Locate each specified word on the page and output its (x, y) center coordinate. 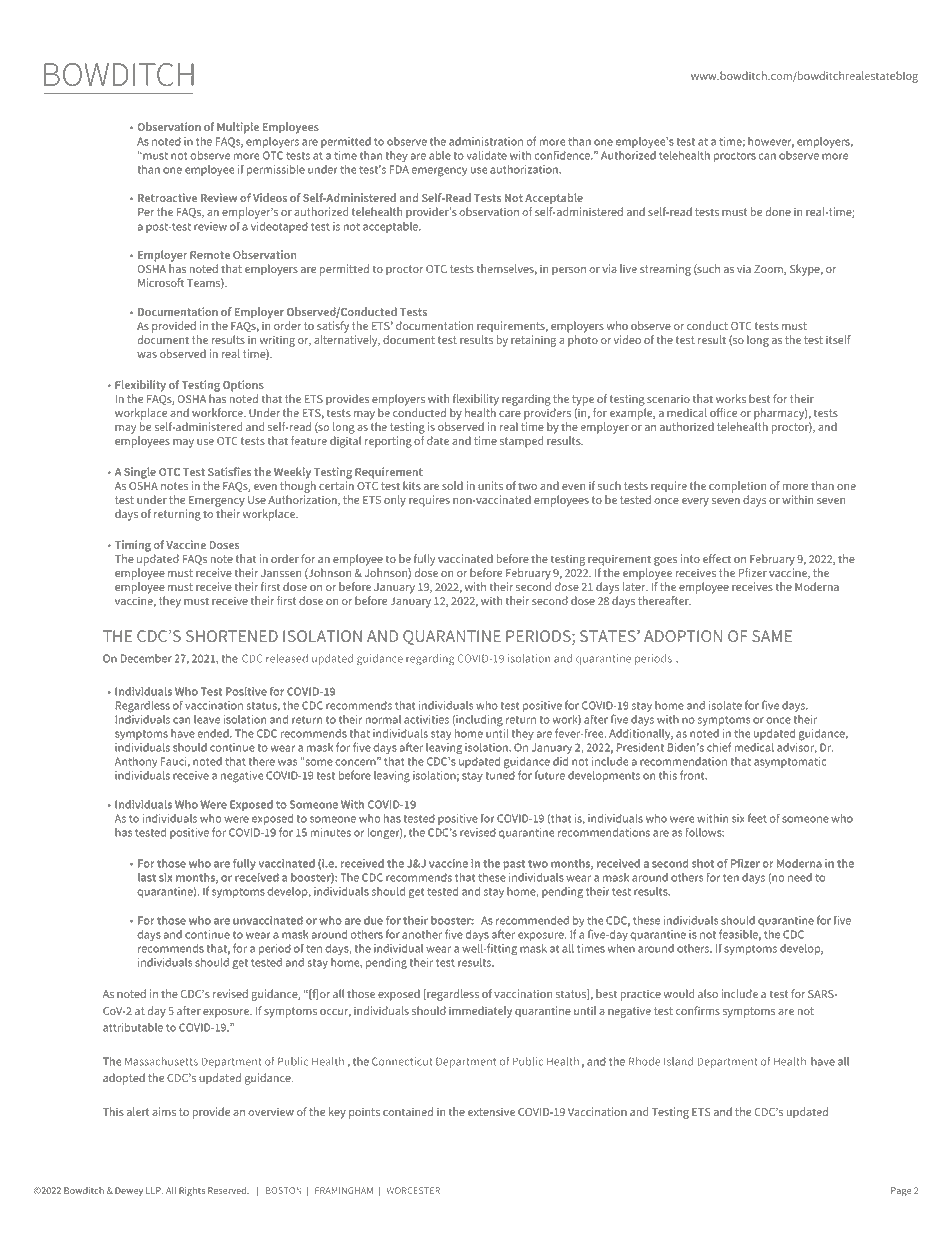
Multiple (238, 128)
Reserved (228, 1190)
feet (757, 818)
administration (486, 141)
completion (737, 487)
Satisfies (229, 471)
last (147, 877)
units (490, 485)
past (514, 865)
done (778, 211)
